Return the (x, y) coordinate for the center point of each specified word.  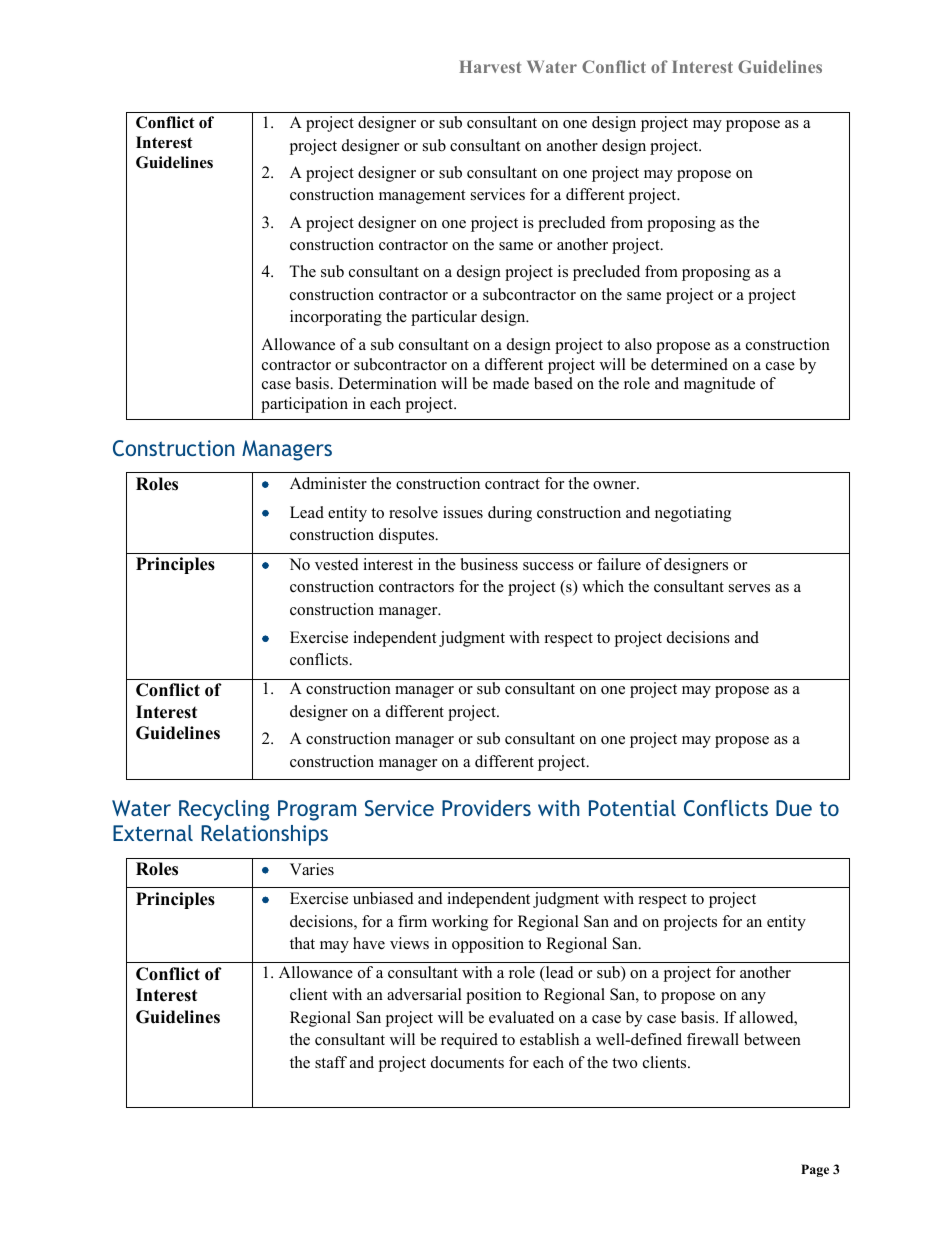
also (638, 344)
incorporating (336, 318)
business (489, 564)
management (422, 197)
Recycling (224, 810)
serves (749, 588)
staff (331, 1062)
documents (467, 1062)
